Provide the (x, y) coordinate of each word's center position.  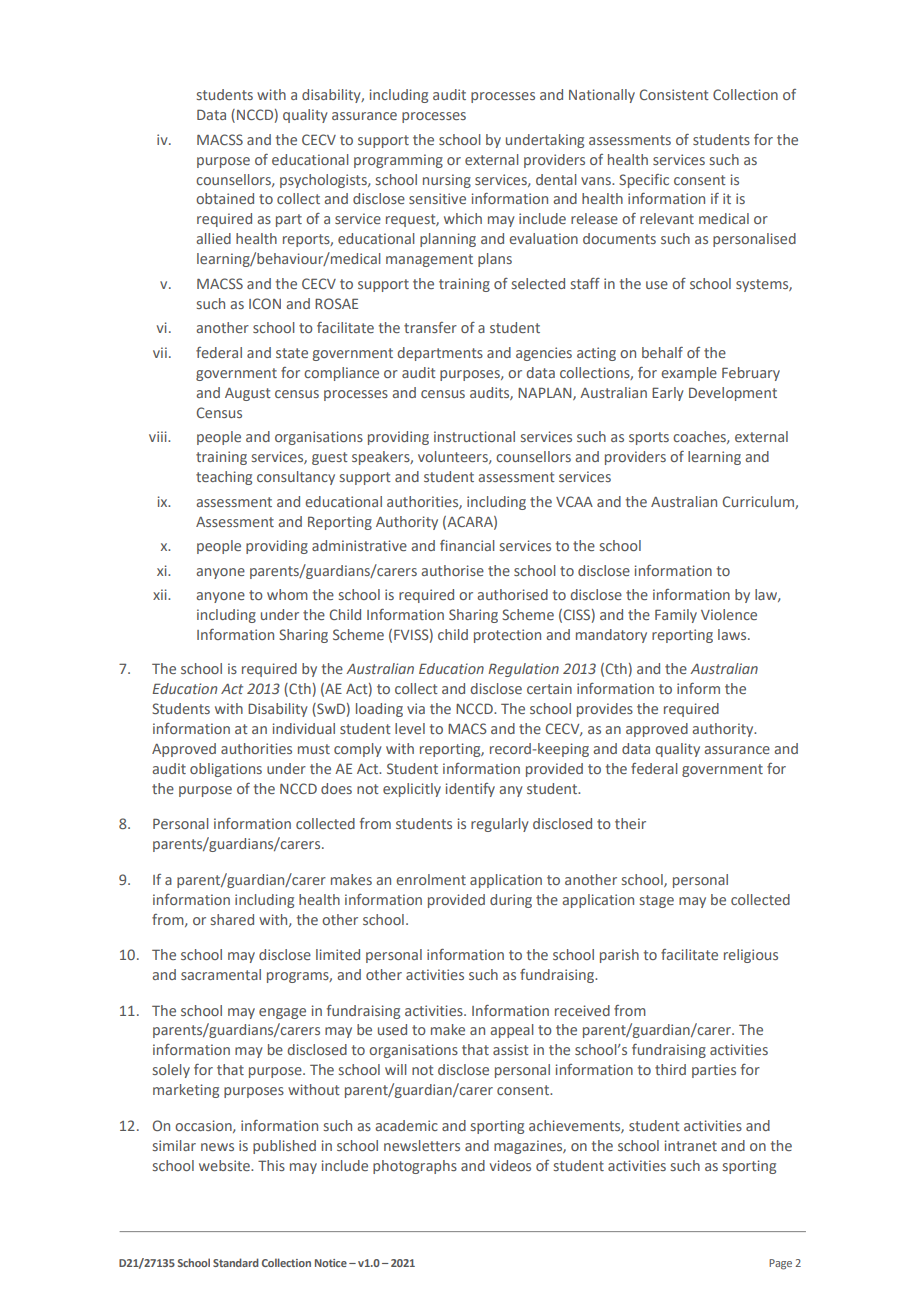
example (689, 374)
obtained (225, 198)
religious (751, 956)
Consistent (674, 94)
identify (470, 790)
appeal (512, 1031)
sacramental (221, 974)
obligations (226, 770)
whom (287, 594)
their (630, 823)
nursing (447, 181)
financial (467, 545)
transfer (430, 327)
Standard (236, 1262)
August (248, 394)
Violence (729, 614)
